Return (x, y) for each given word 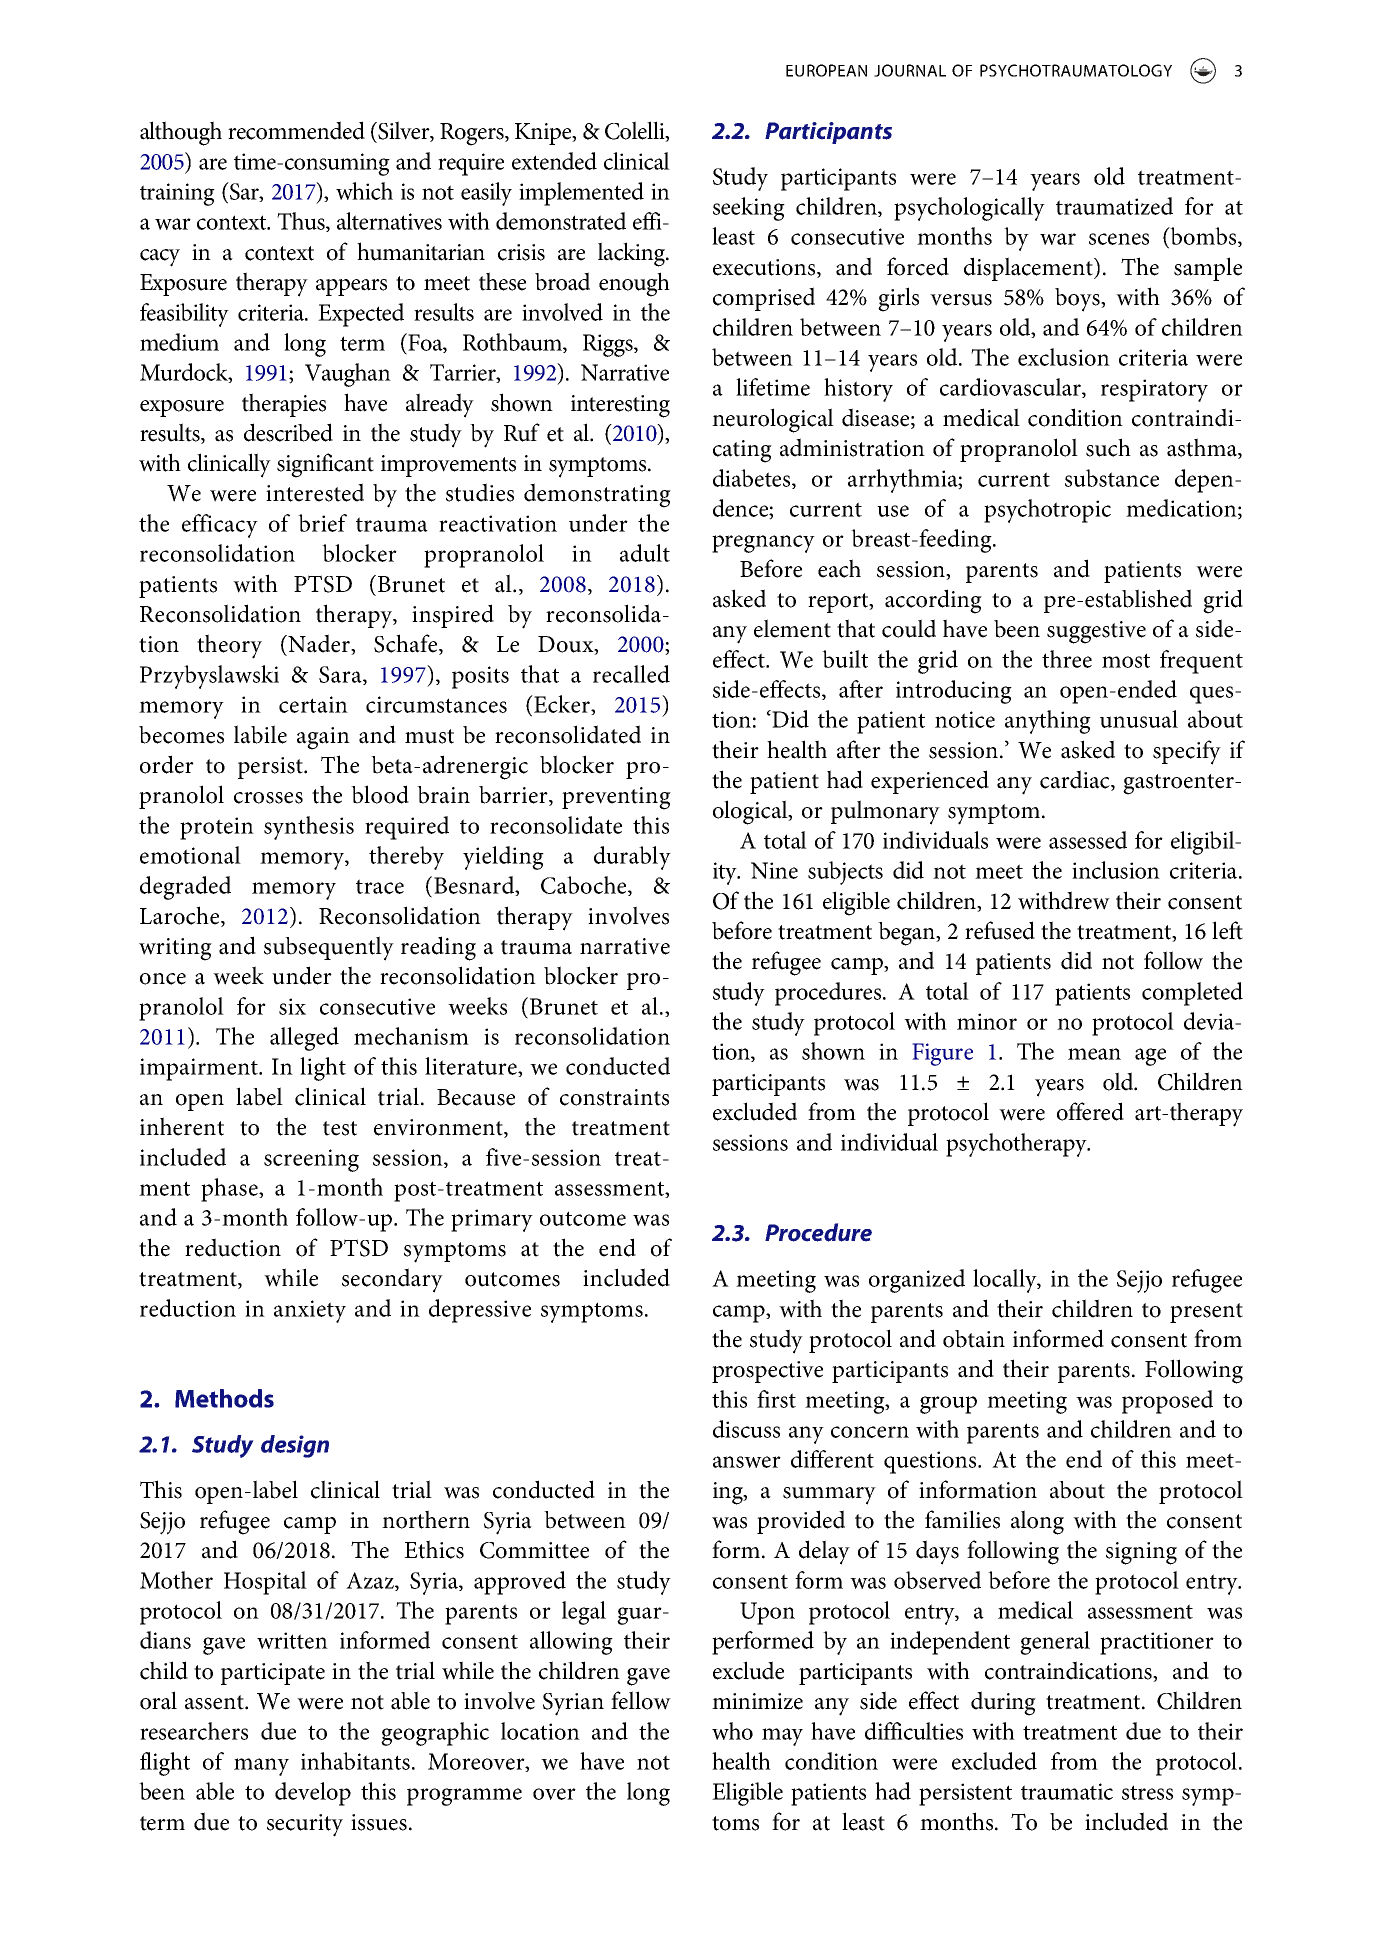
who (732, 1731)
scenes (1119, 239)
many (261, 1767)
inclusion (1116, 870)
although (181, 133)
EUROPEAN (826, 70)
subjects (845, 873)
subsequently (329, 948)
